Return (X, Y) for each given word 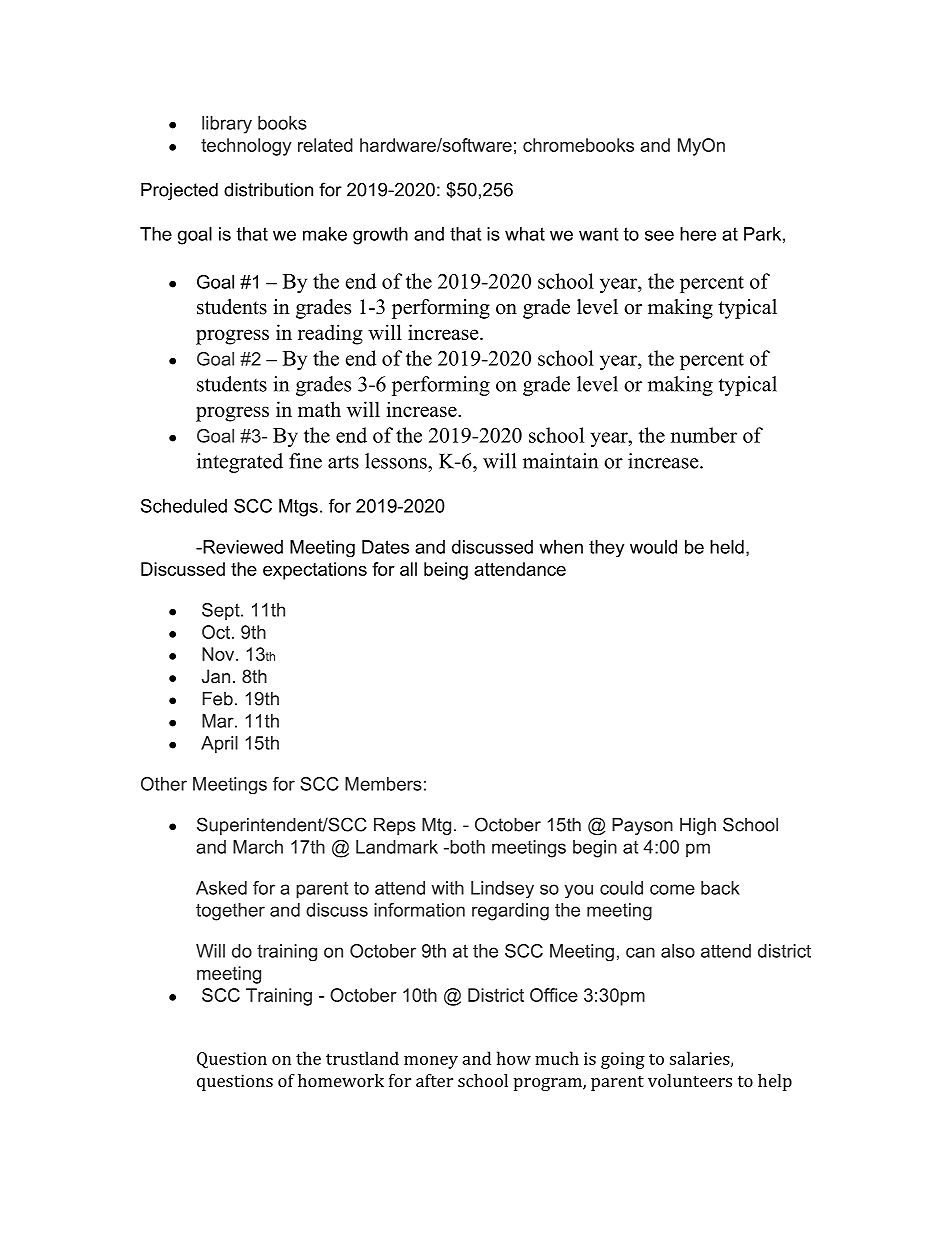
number (704, 435)
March (258, 847)
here (698, 234)
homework (341, 1080)
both (466, 847)
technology (246, 147)
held (727, 547)
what (525, 234)
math (319, 409)
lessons (397, 461)
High (698, 826)
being (446, 571)
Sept (222, 611)
